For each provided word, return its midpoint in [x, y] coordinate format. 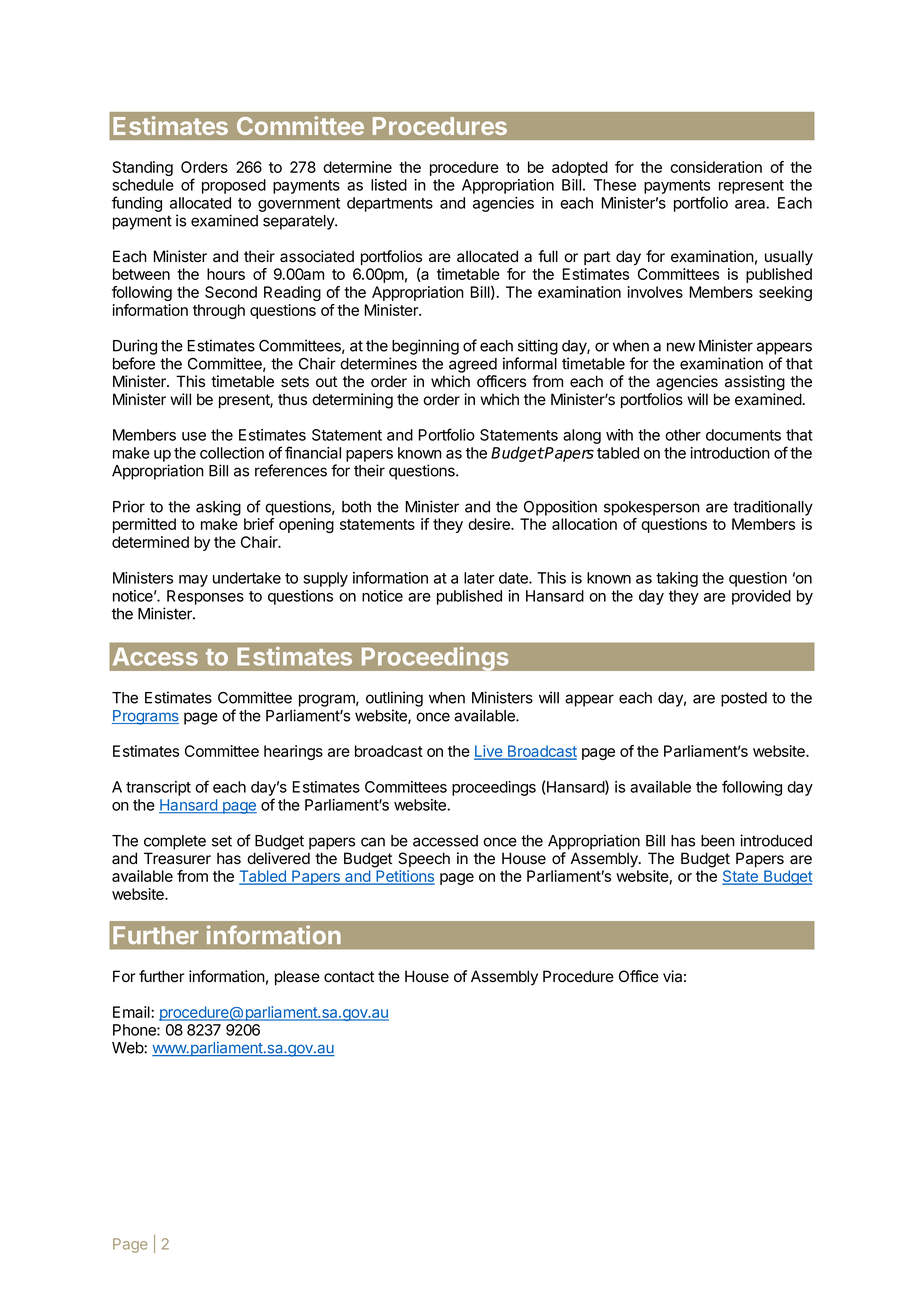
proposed [234, 186]
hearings [293, 752]
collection [232, 453]
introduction [730, 453]
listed [389, 185]
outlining [394, 699]
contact [349, 977]
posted [744, 699]
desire [490, 524]
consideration [716, 167]
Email [132, 1012]
